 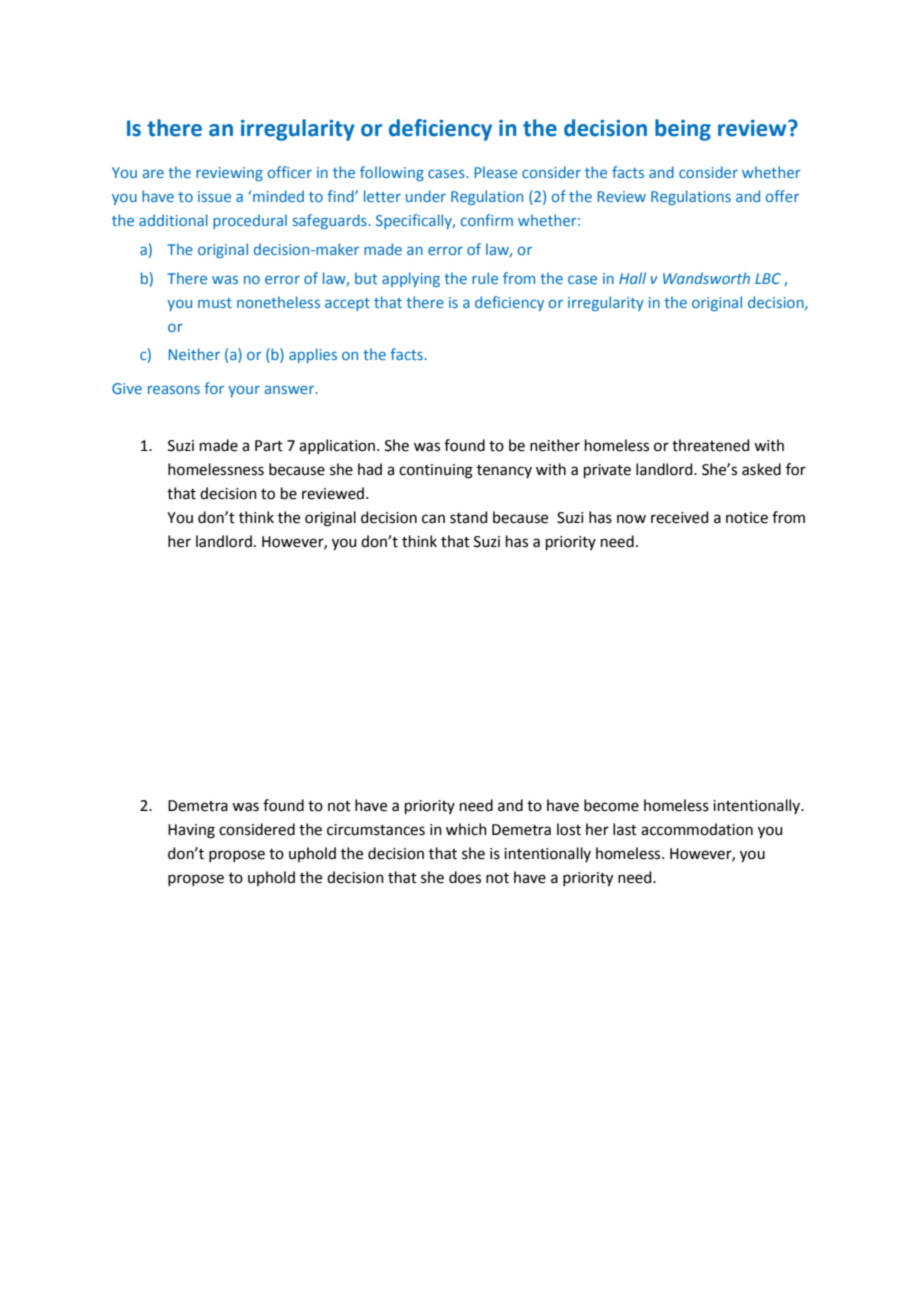 What do you see at coordinates (680, 517) in the page?
I see `received` at bounding box center [680, 517].
